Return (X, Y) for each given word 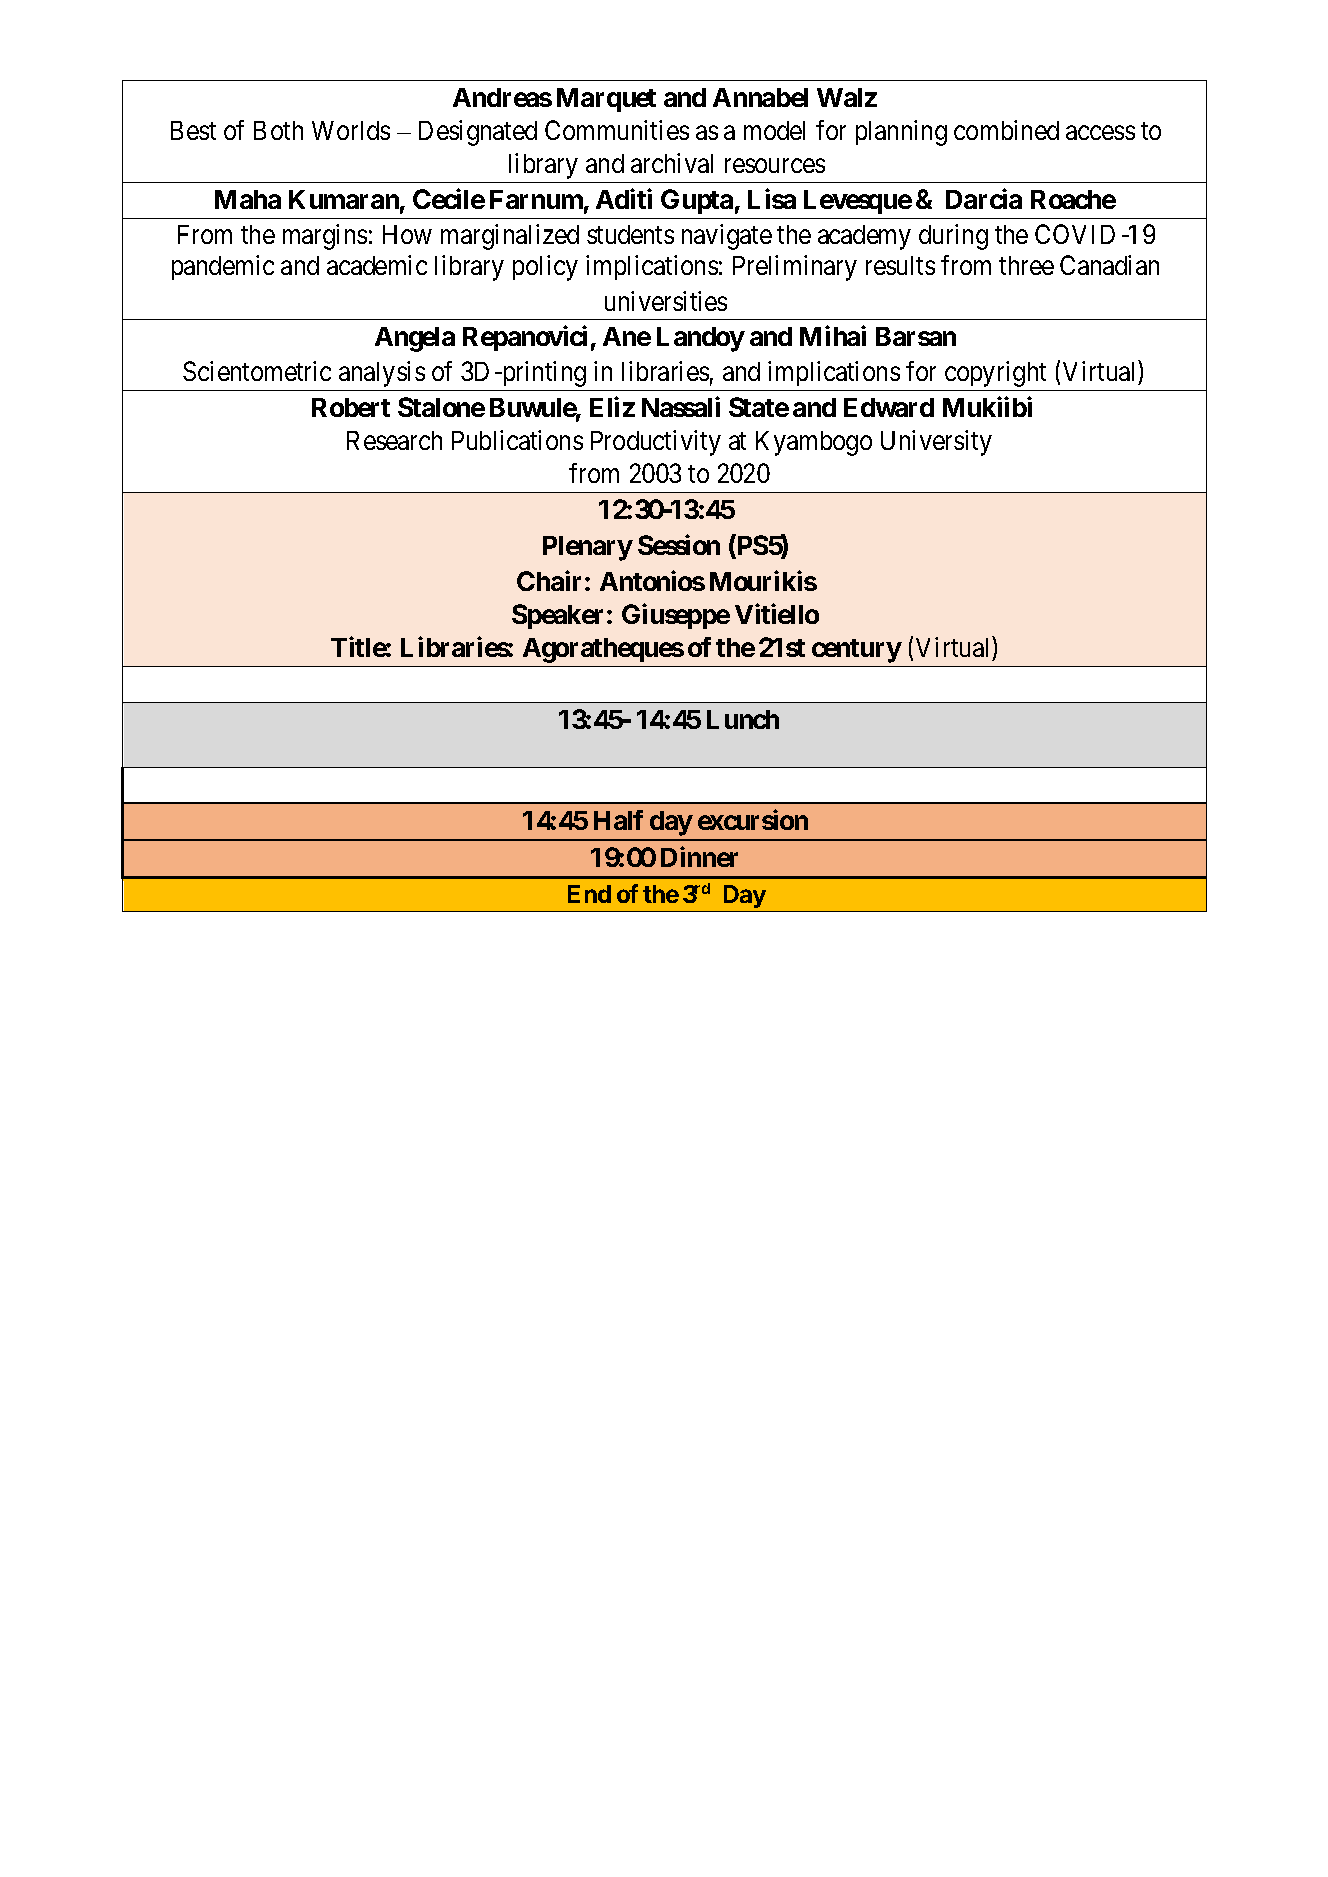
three (1026, 265)
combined (1006, 130)
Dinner (699, 856)
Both (278, 130)
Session (679, 545)
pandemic (223, 267)
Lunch (743, 719)
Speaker (560, 616)
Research (394, 440)
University (936, 443)
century (856, 651)
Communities (617, 130)
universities (666, 301)
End (589, 894)
